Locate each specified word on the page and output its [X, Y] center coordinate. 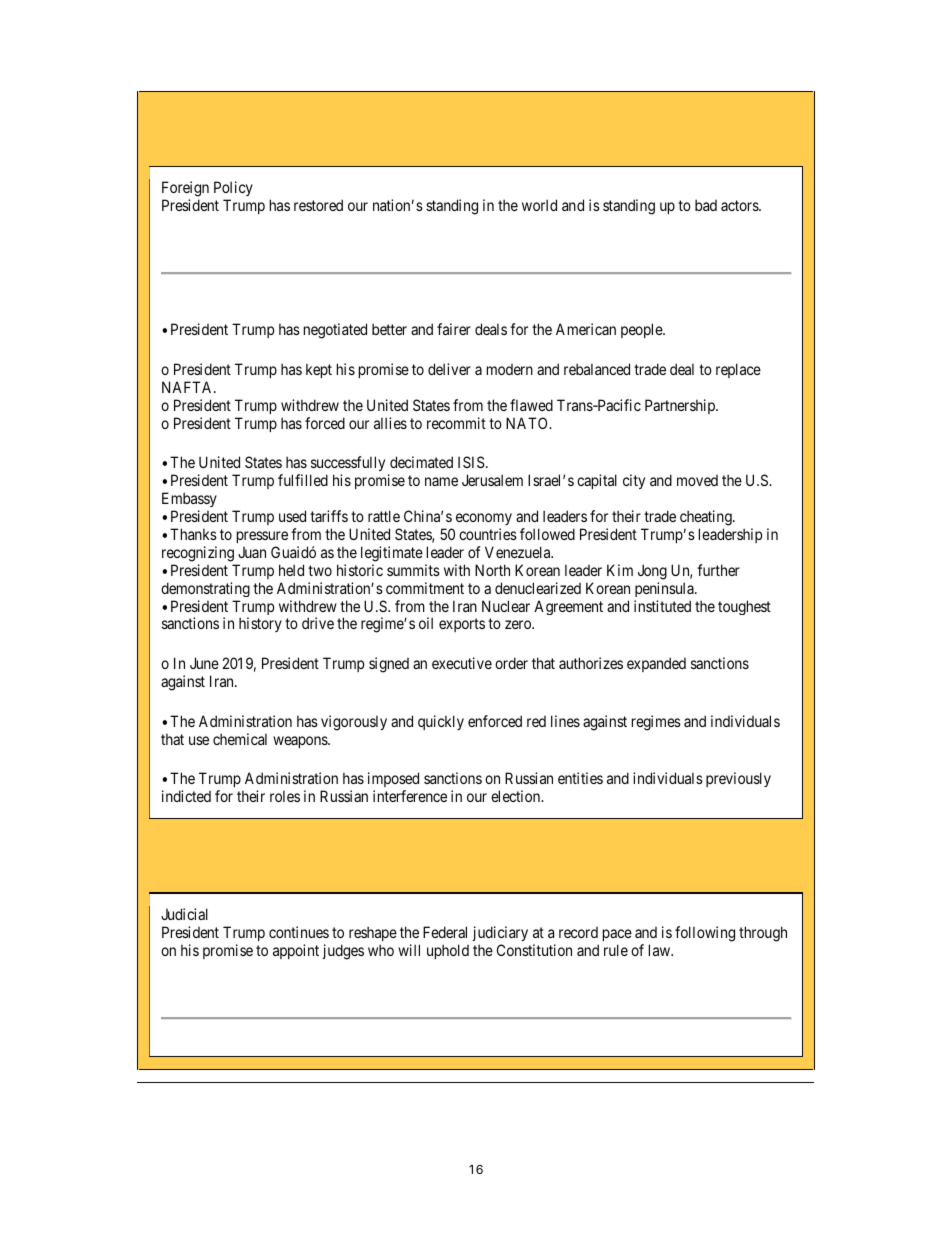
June [204, 663]
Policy [233, 188]
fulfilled [303, 480]
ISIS [471, 462]
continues [299, 932]
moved [697, 480]
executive [462, 663]
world [539, 205]
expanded [656, 664]
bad [706, 205]
